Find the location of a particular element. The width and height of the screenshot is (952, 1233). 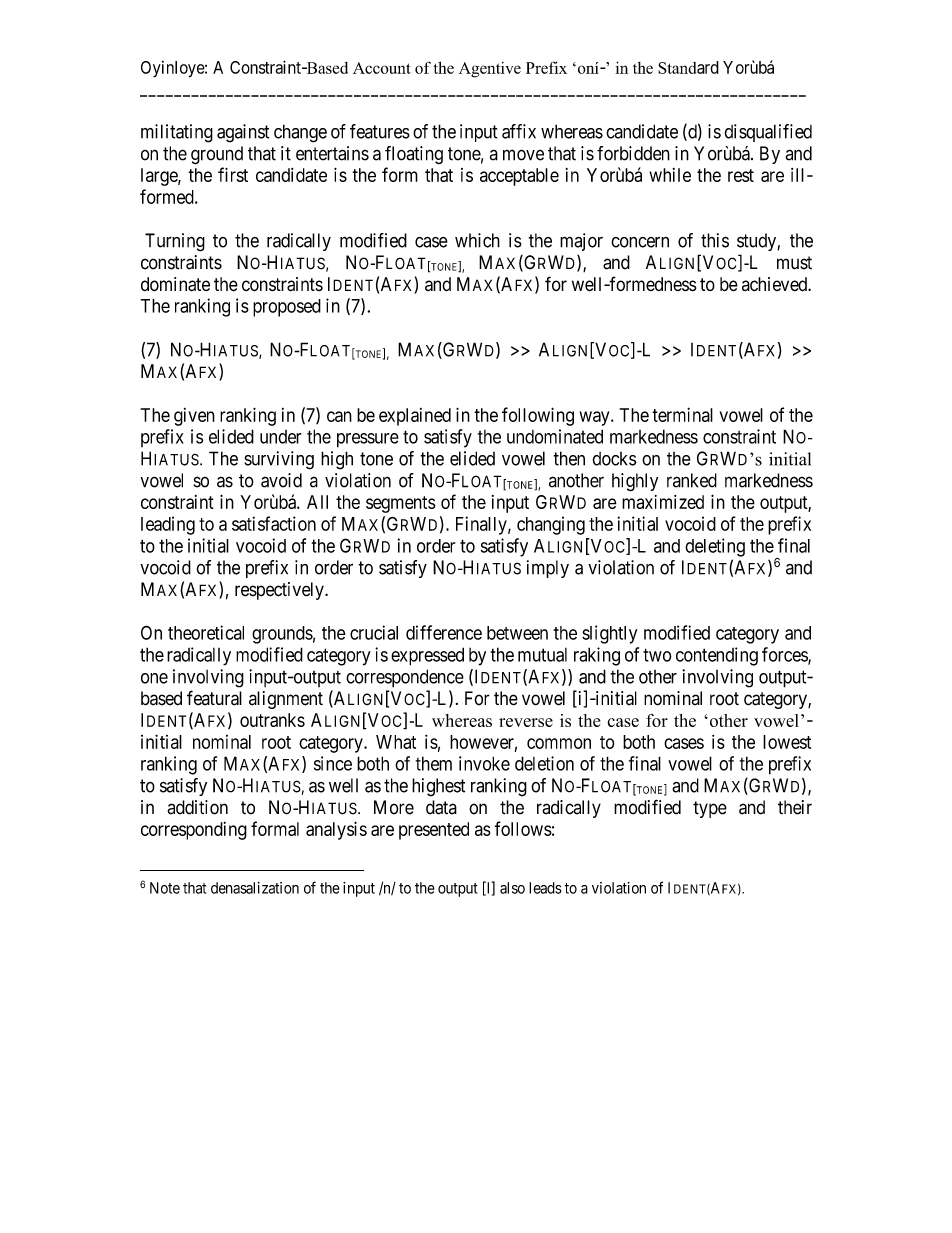

which is located at coordinates (477, 240).
